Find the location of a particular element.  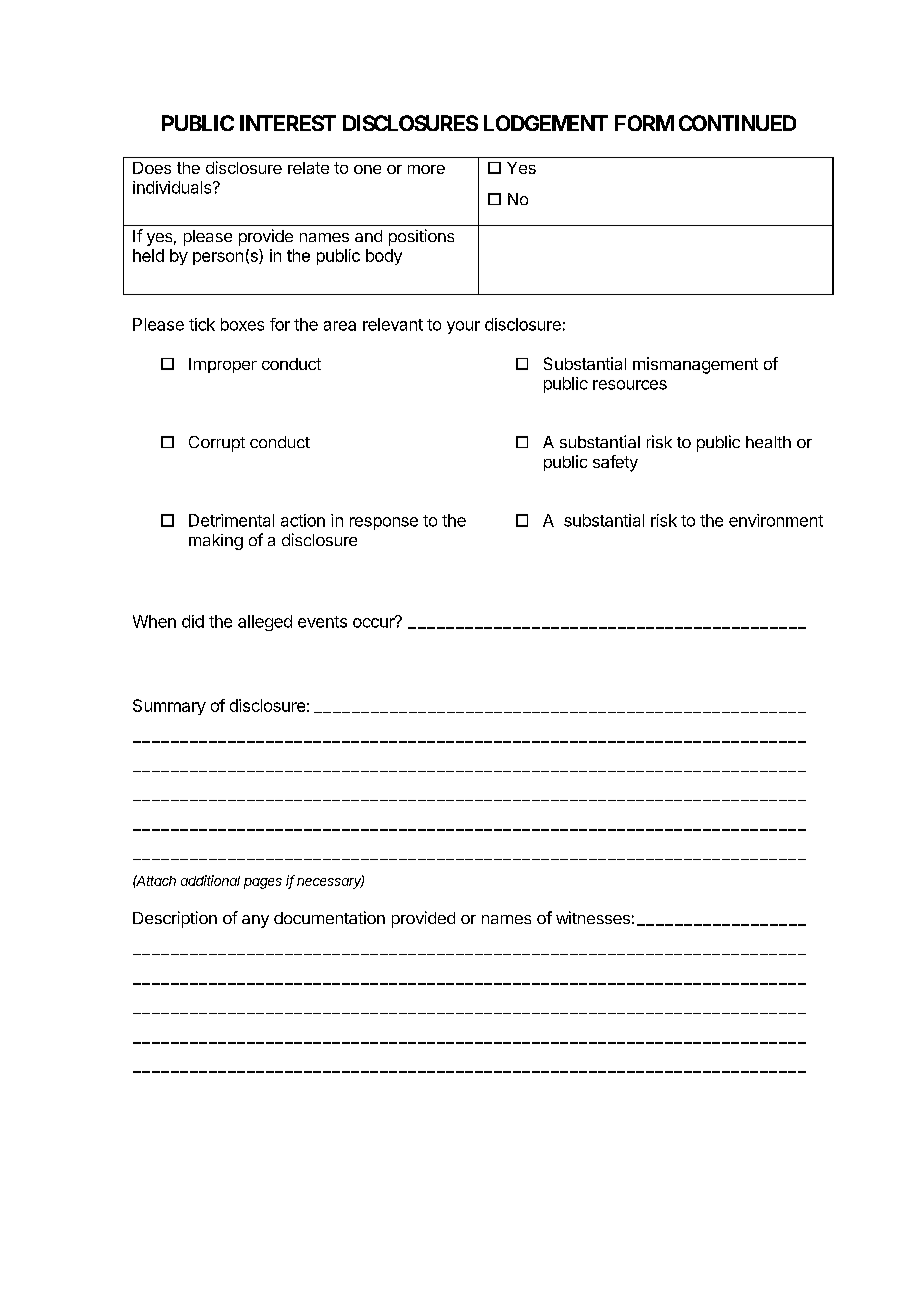

mismanagement is located at coordinates (695, 365).
